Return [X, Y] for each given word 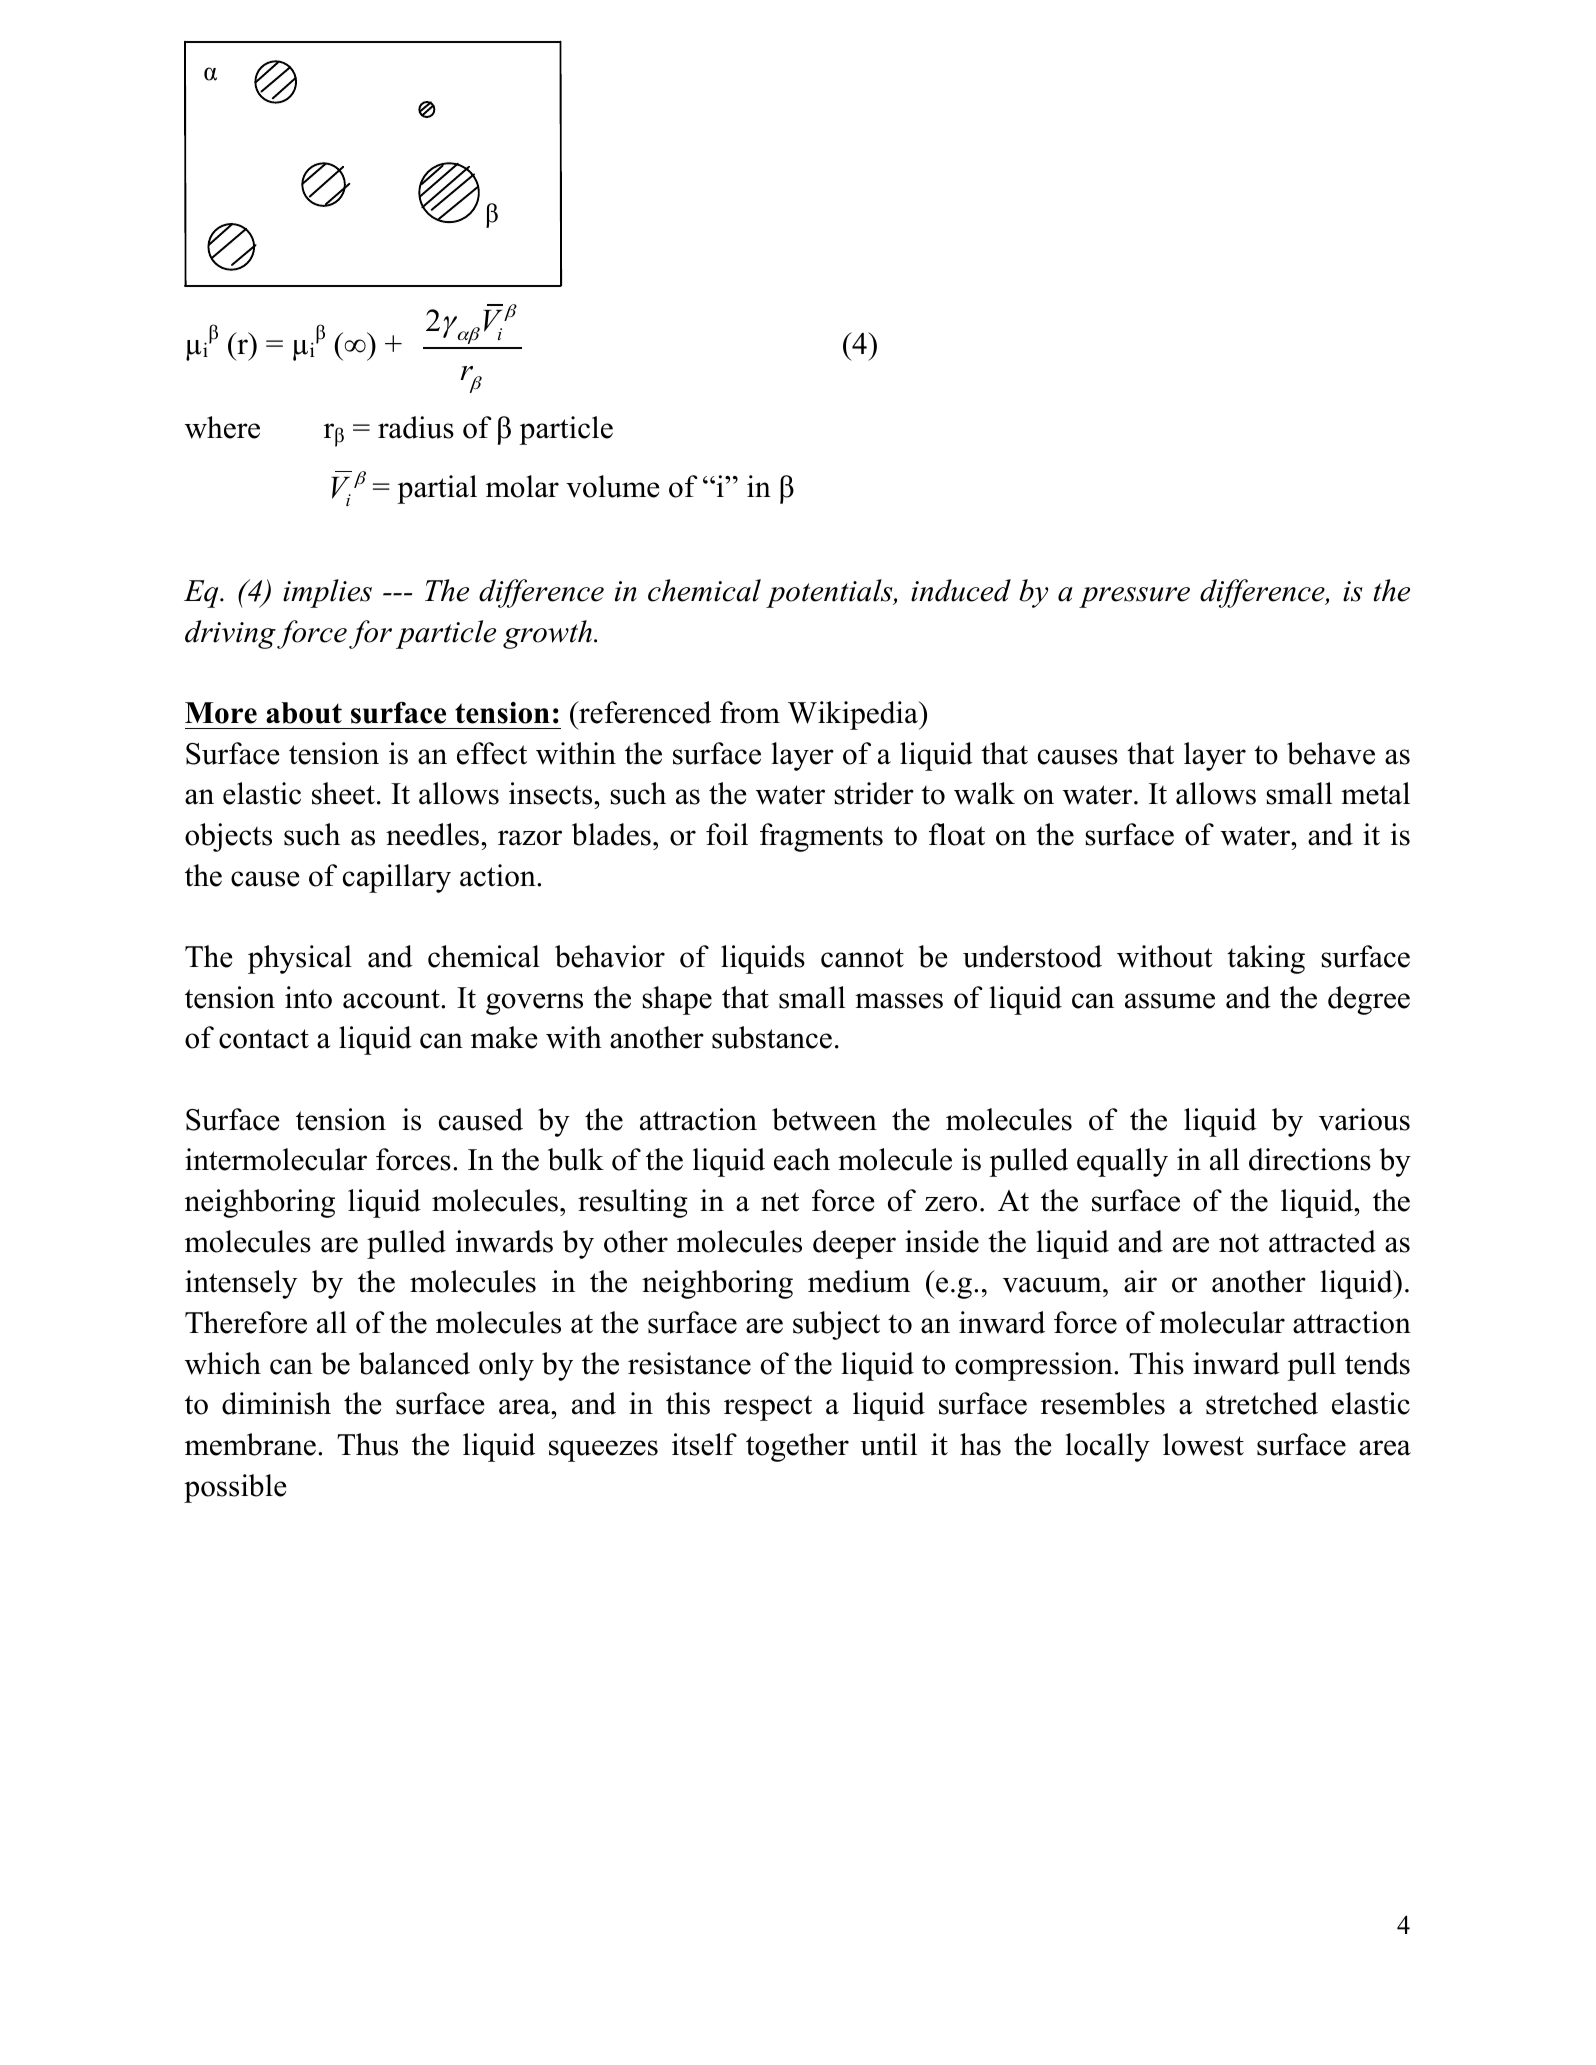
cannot [862, 958]
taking [1266, 959]
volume [612, 486]
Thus [367, 1444]
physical [300, 959]
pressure [1134, 597]
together [797, 1447]
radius [416, 427]
